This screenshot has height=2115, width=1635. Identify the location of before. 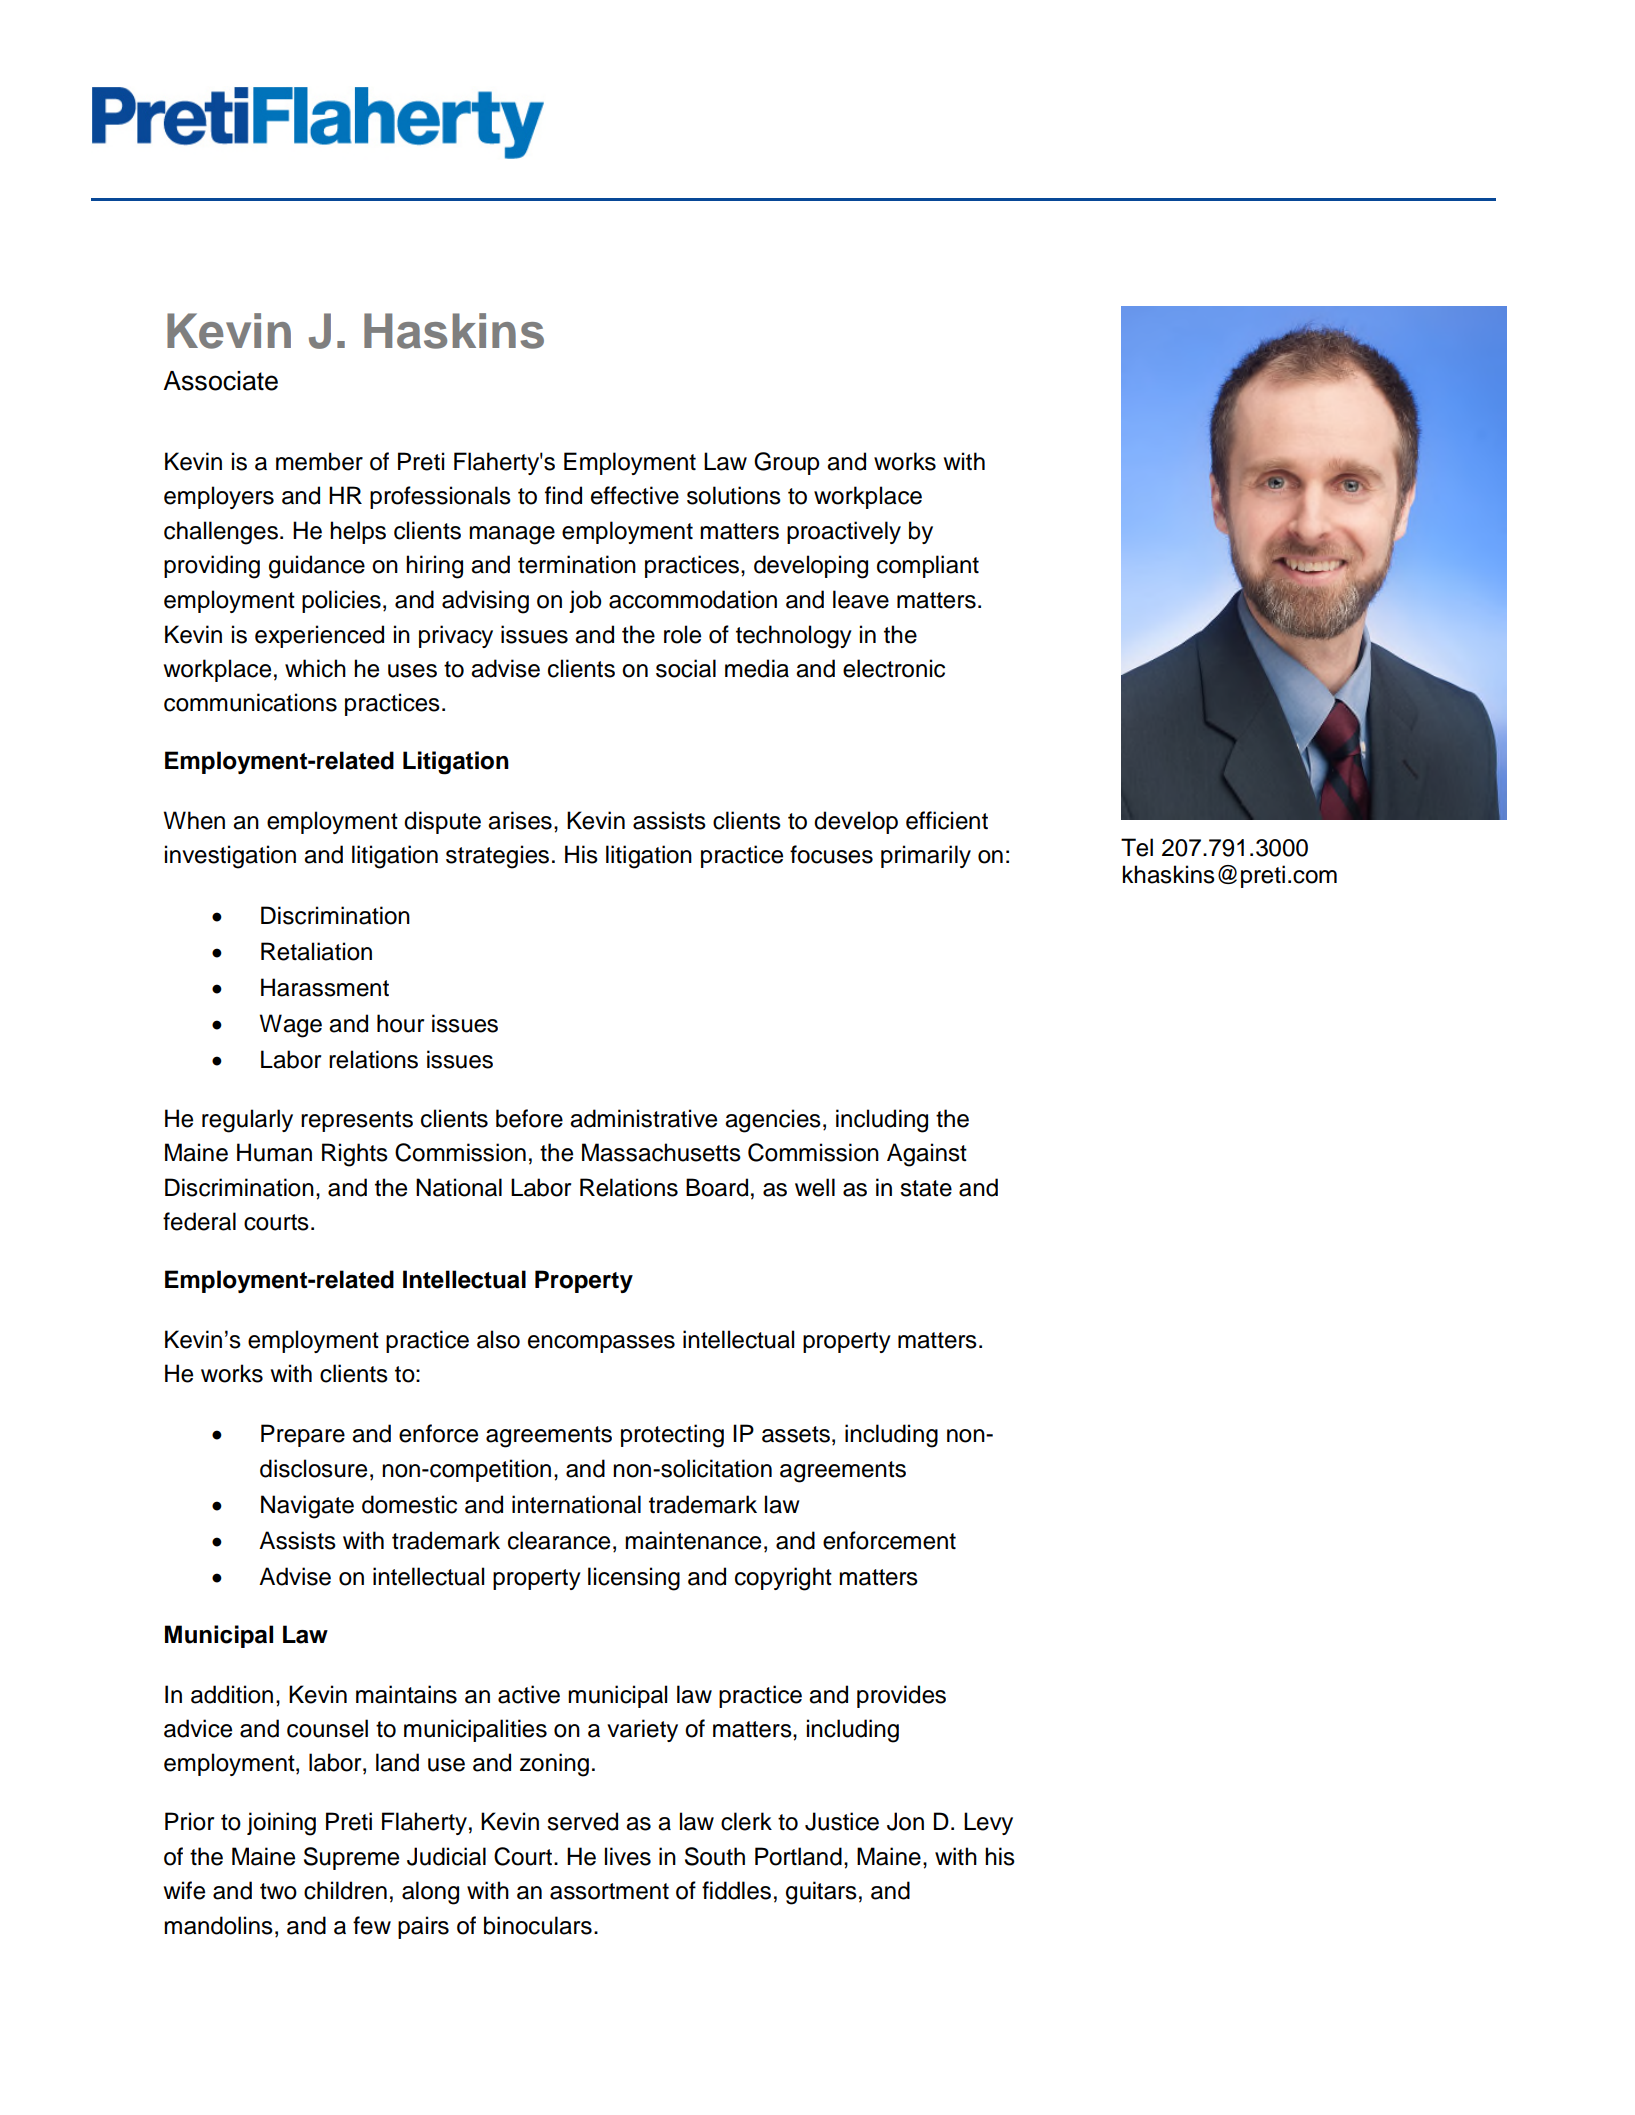
(529, 1118).
